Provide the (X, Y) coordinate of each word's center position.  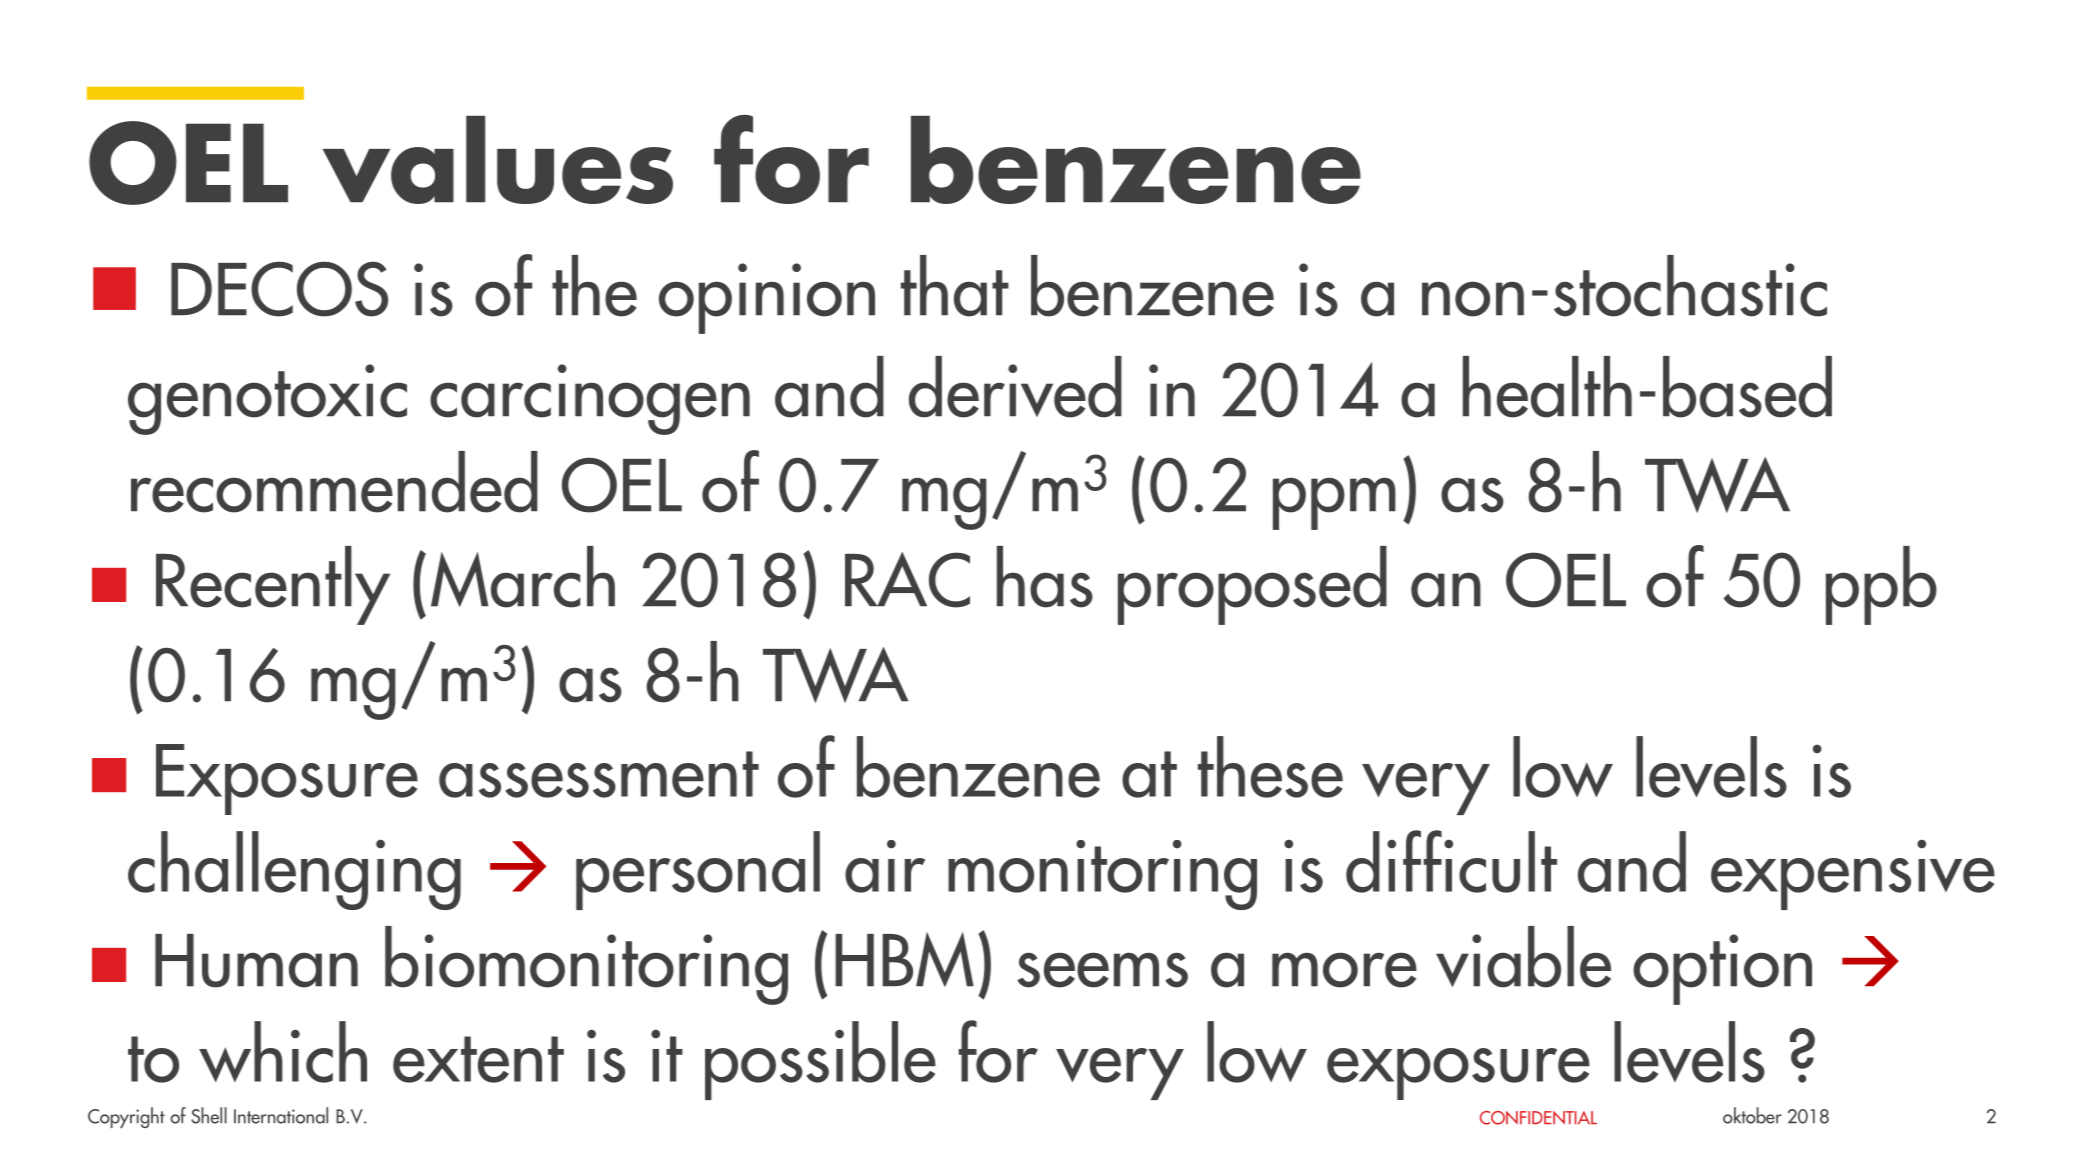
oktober (1752, 1115)
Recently (273, 585)
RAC (907, 580)
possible (820, 1060)
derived (1015, 387)
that (955, 286)
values (498, 160)
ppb (1881, 585)
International (281, 1115)
